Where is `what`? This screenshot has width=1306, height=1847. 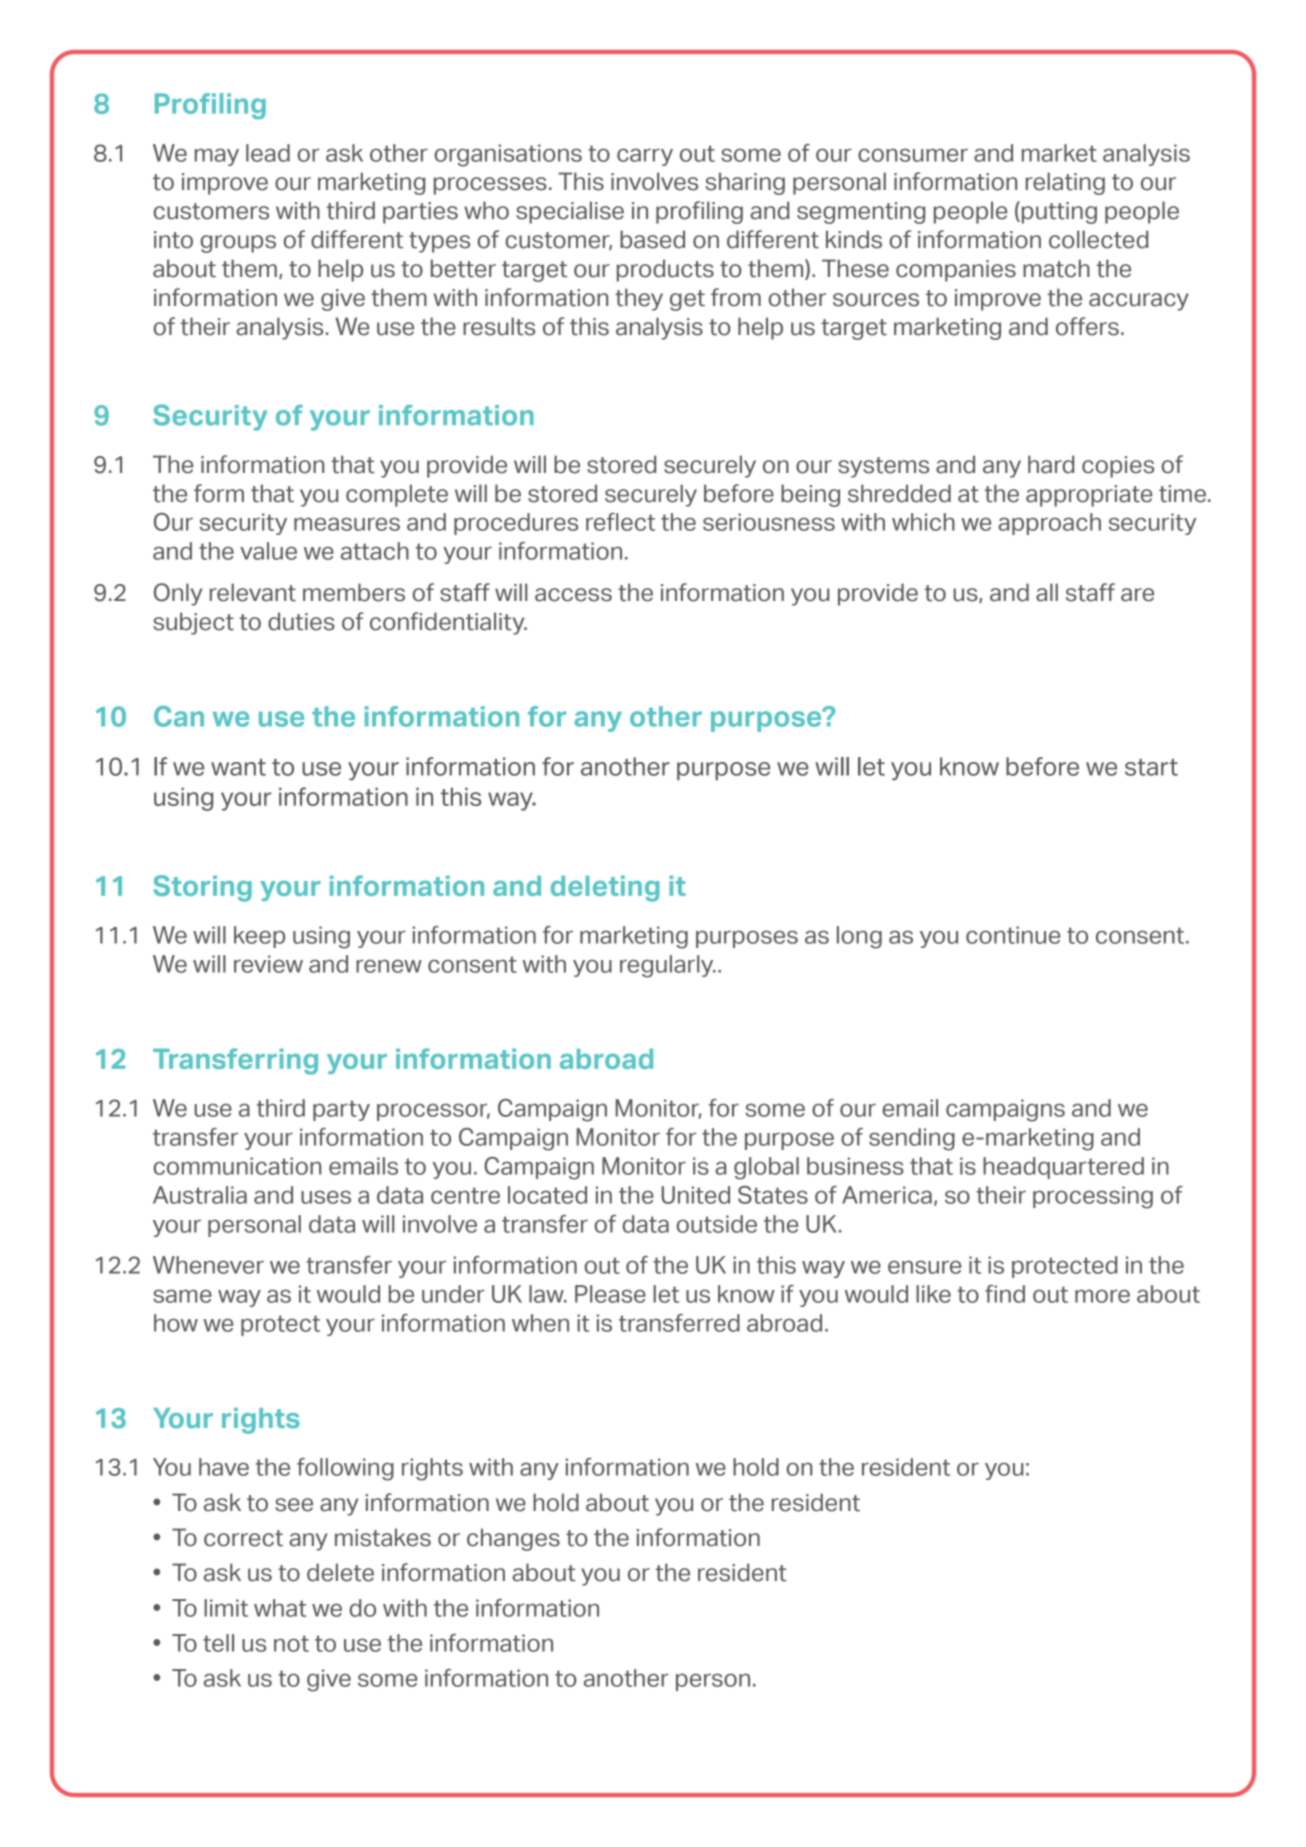
what is located at coordinates (280, 1608).
